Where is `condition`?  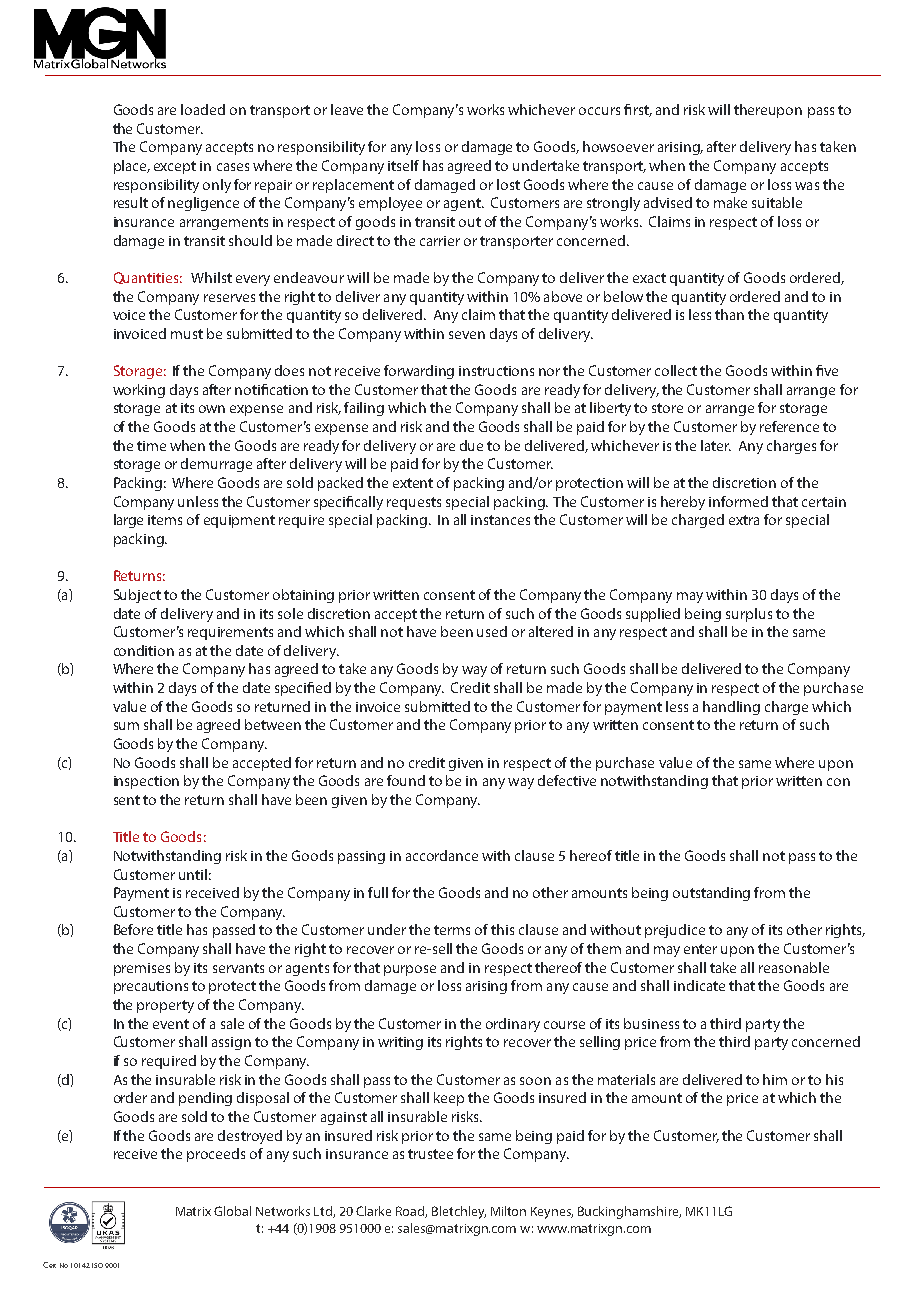
condition is located at coordinates (144, 650).
